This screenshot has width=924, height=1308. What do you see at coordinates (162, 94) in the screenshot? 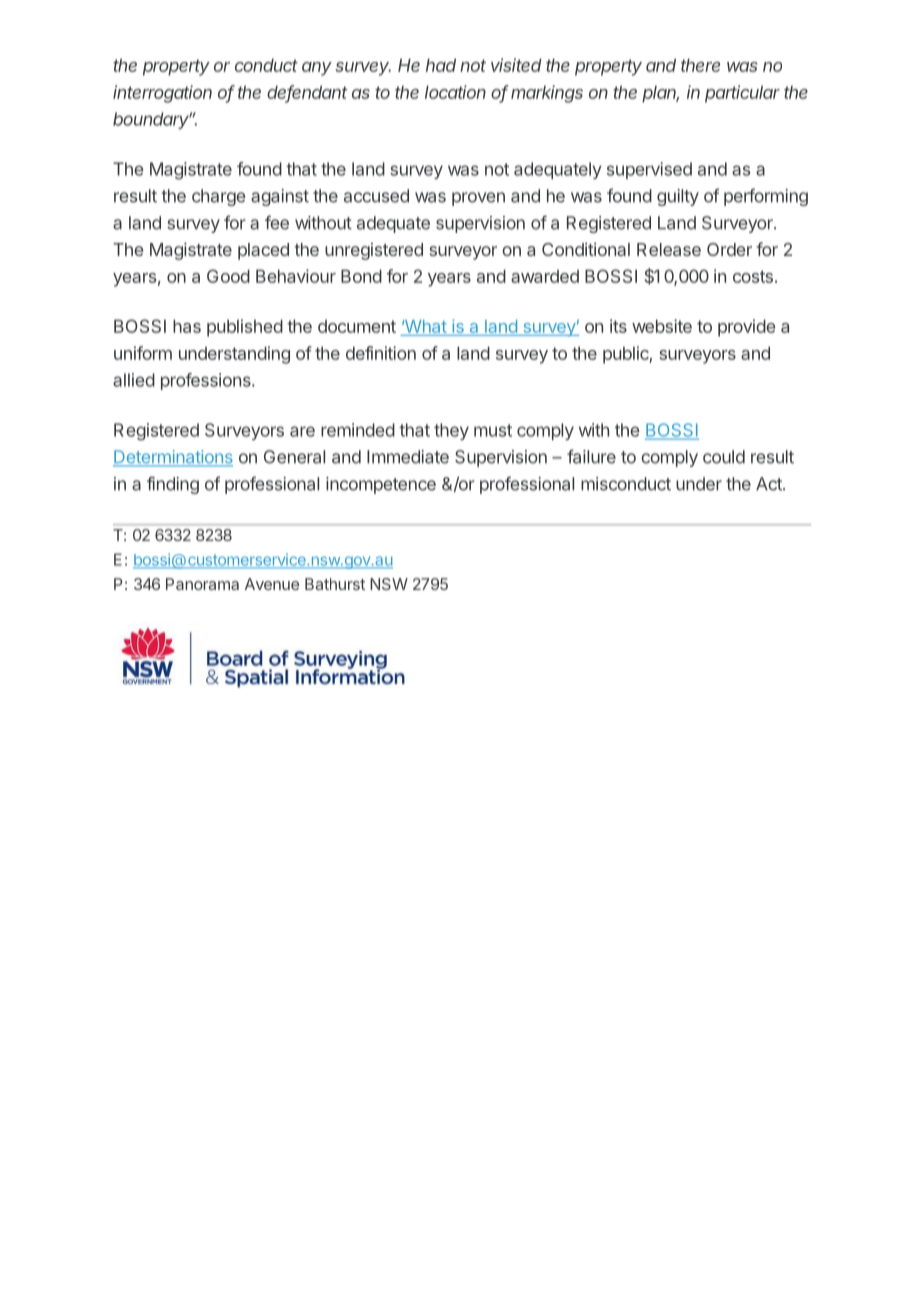
I see `interrogation` at bounding box center [162, 94].
